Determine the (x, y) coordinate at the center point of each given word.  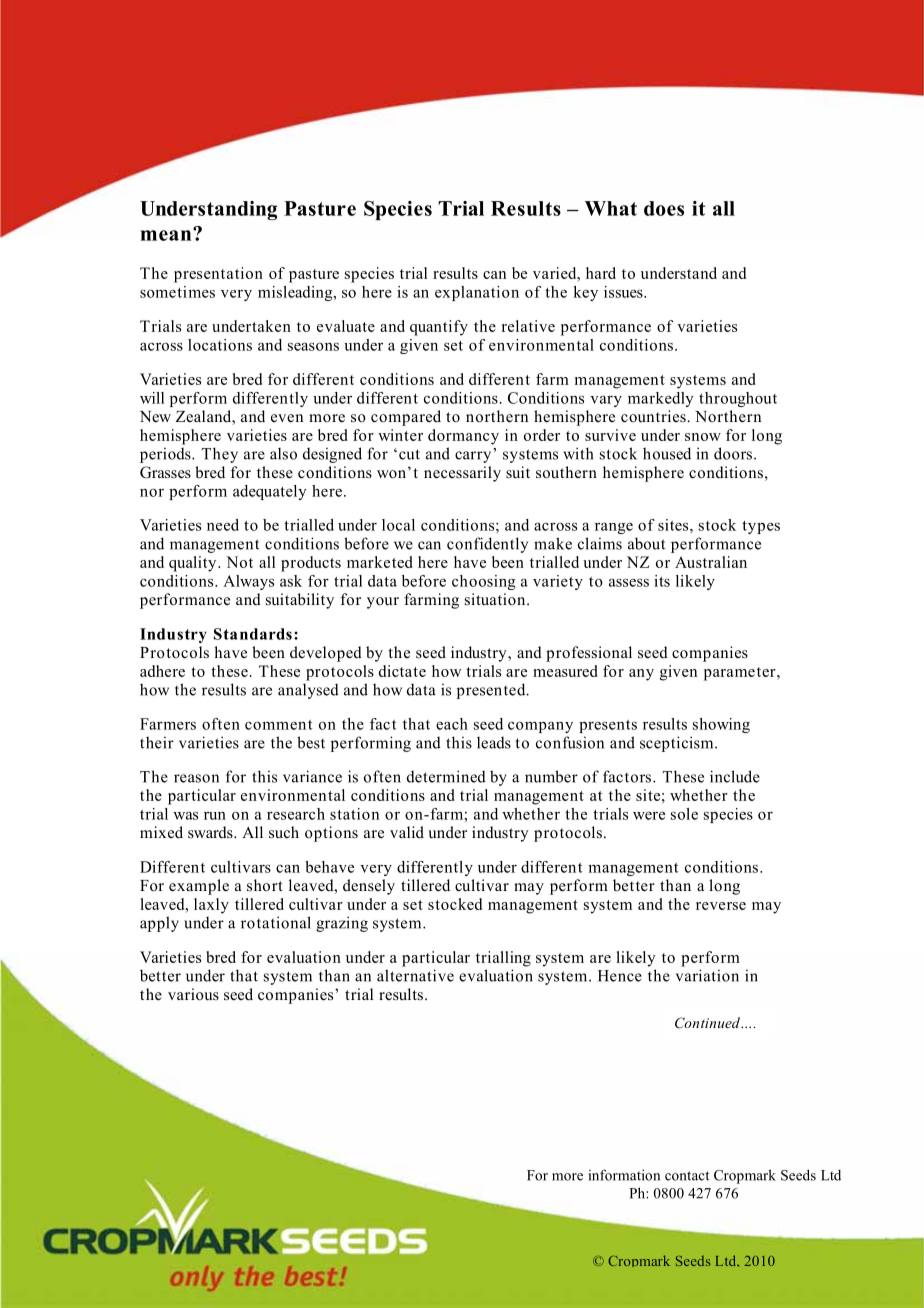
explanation (477, 293)
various (193, 994)
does (664, 208)
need (223, 525)
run (215, 816)
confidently (487, 545)
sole (684, 814)
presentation (218, 275)
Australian (711, 562)
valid (407, 832)
